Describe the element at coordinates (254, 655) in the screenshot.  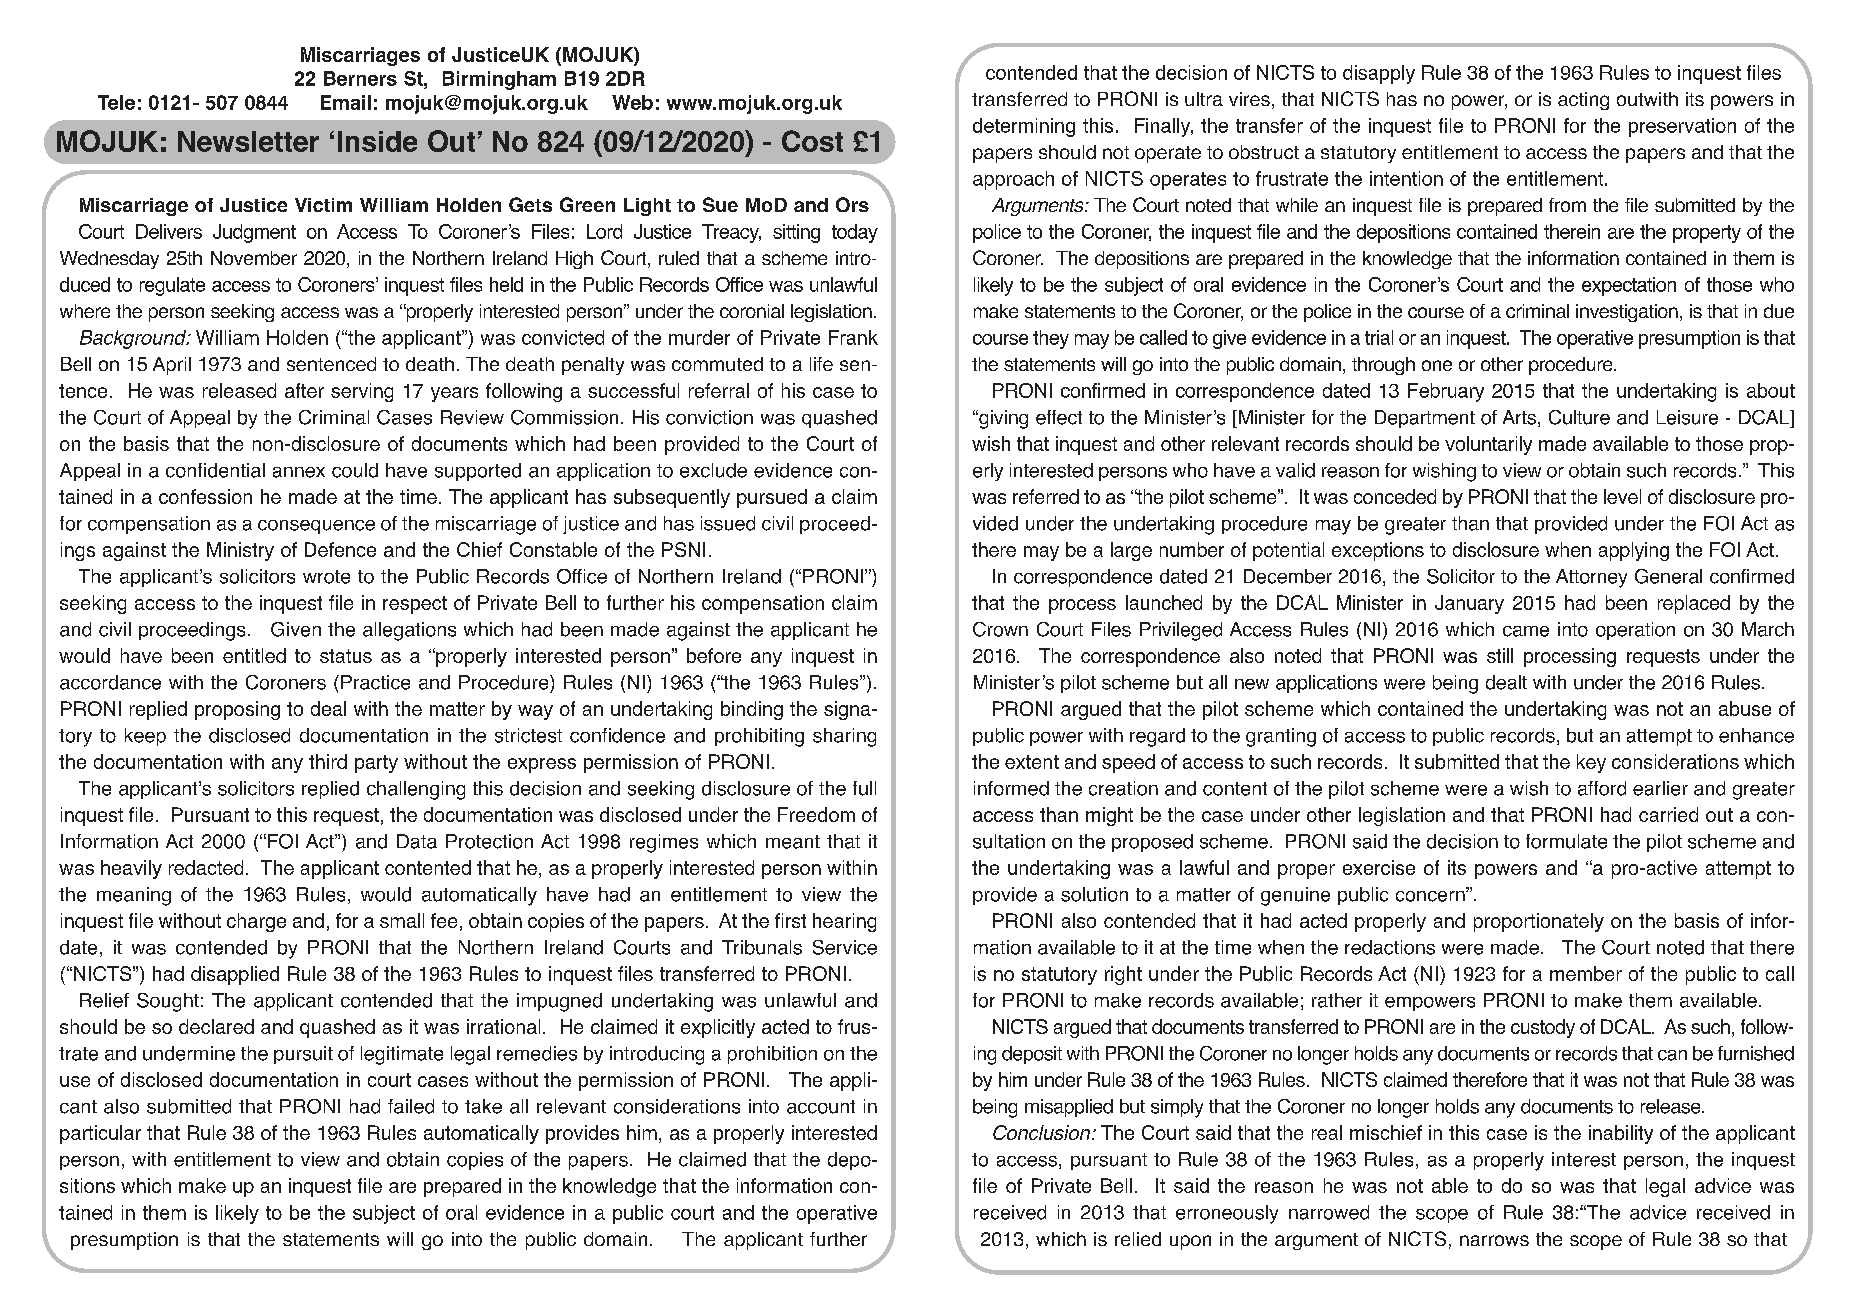
I see `entitled` at that location.
